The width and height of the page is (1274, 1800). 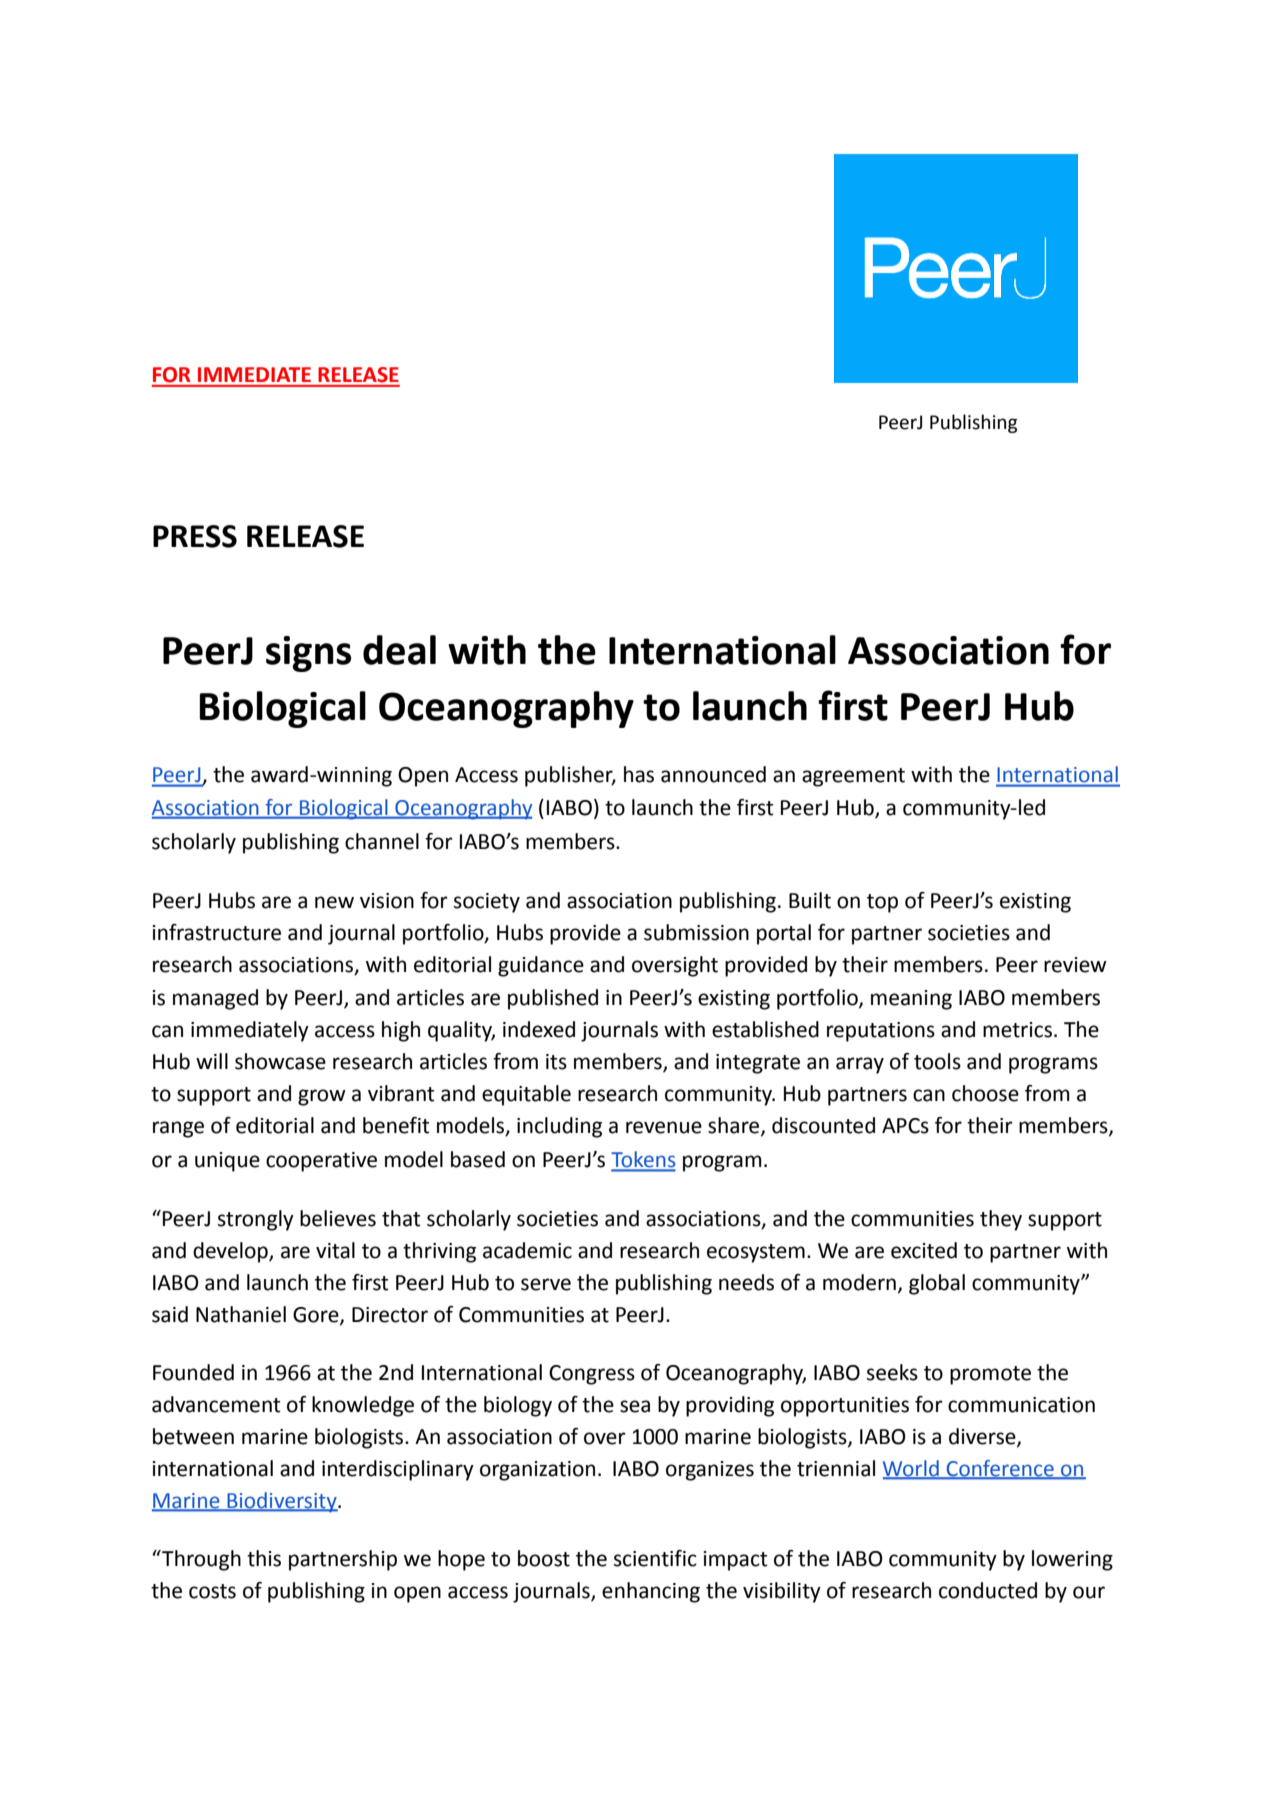 What do you see at coordinates (217, 932) in the page?
I see `infrastructure` at bounding box center [217, 932].
